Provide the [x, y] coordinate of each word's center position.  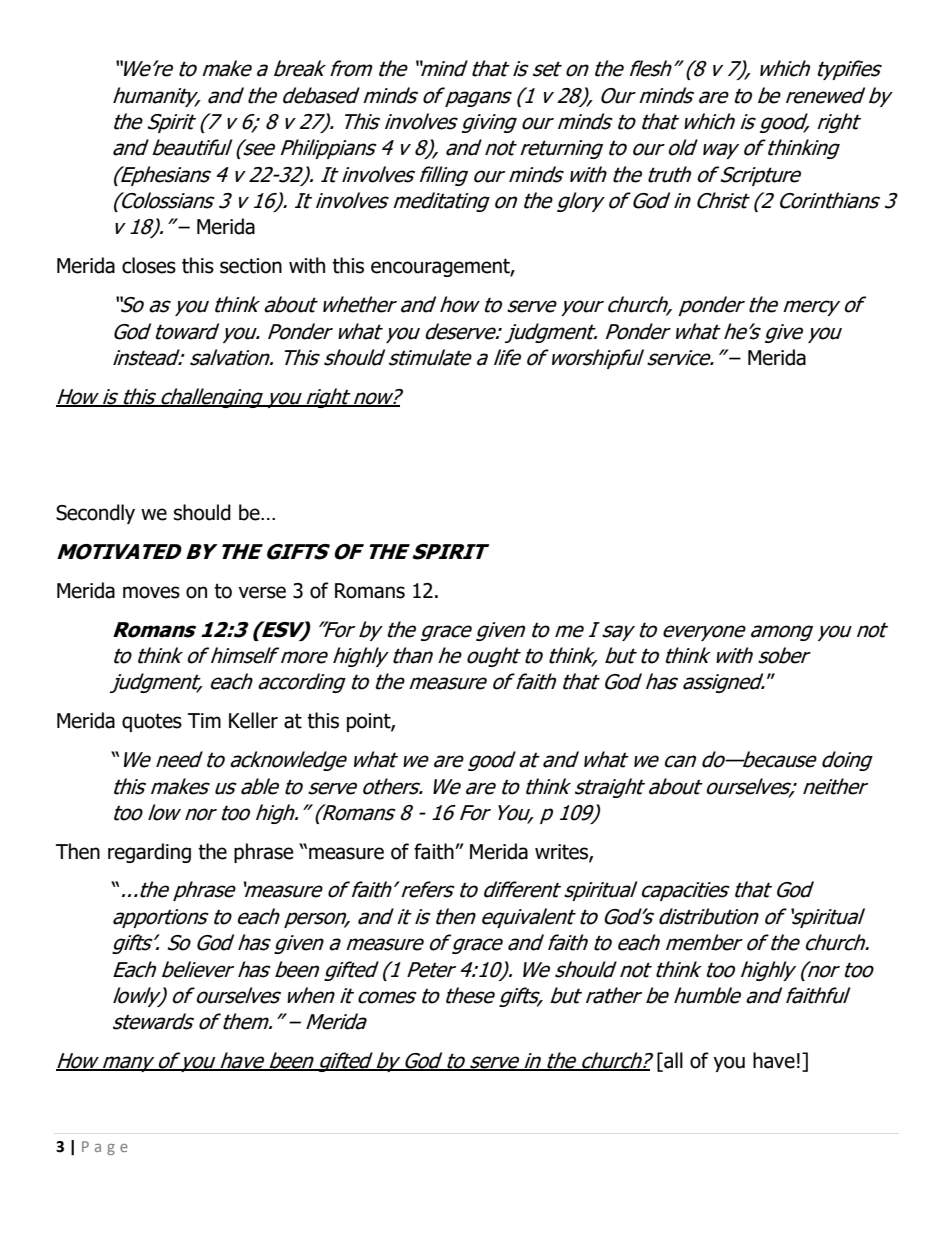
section [251, 266]
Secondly [95, 514]
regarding [149, 853]
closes [149, 265]
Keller [253, 720]
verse [262, 592]
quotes [152, 722]
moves [151, 592]
